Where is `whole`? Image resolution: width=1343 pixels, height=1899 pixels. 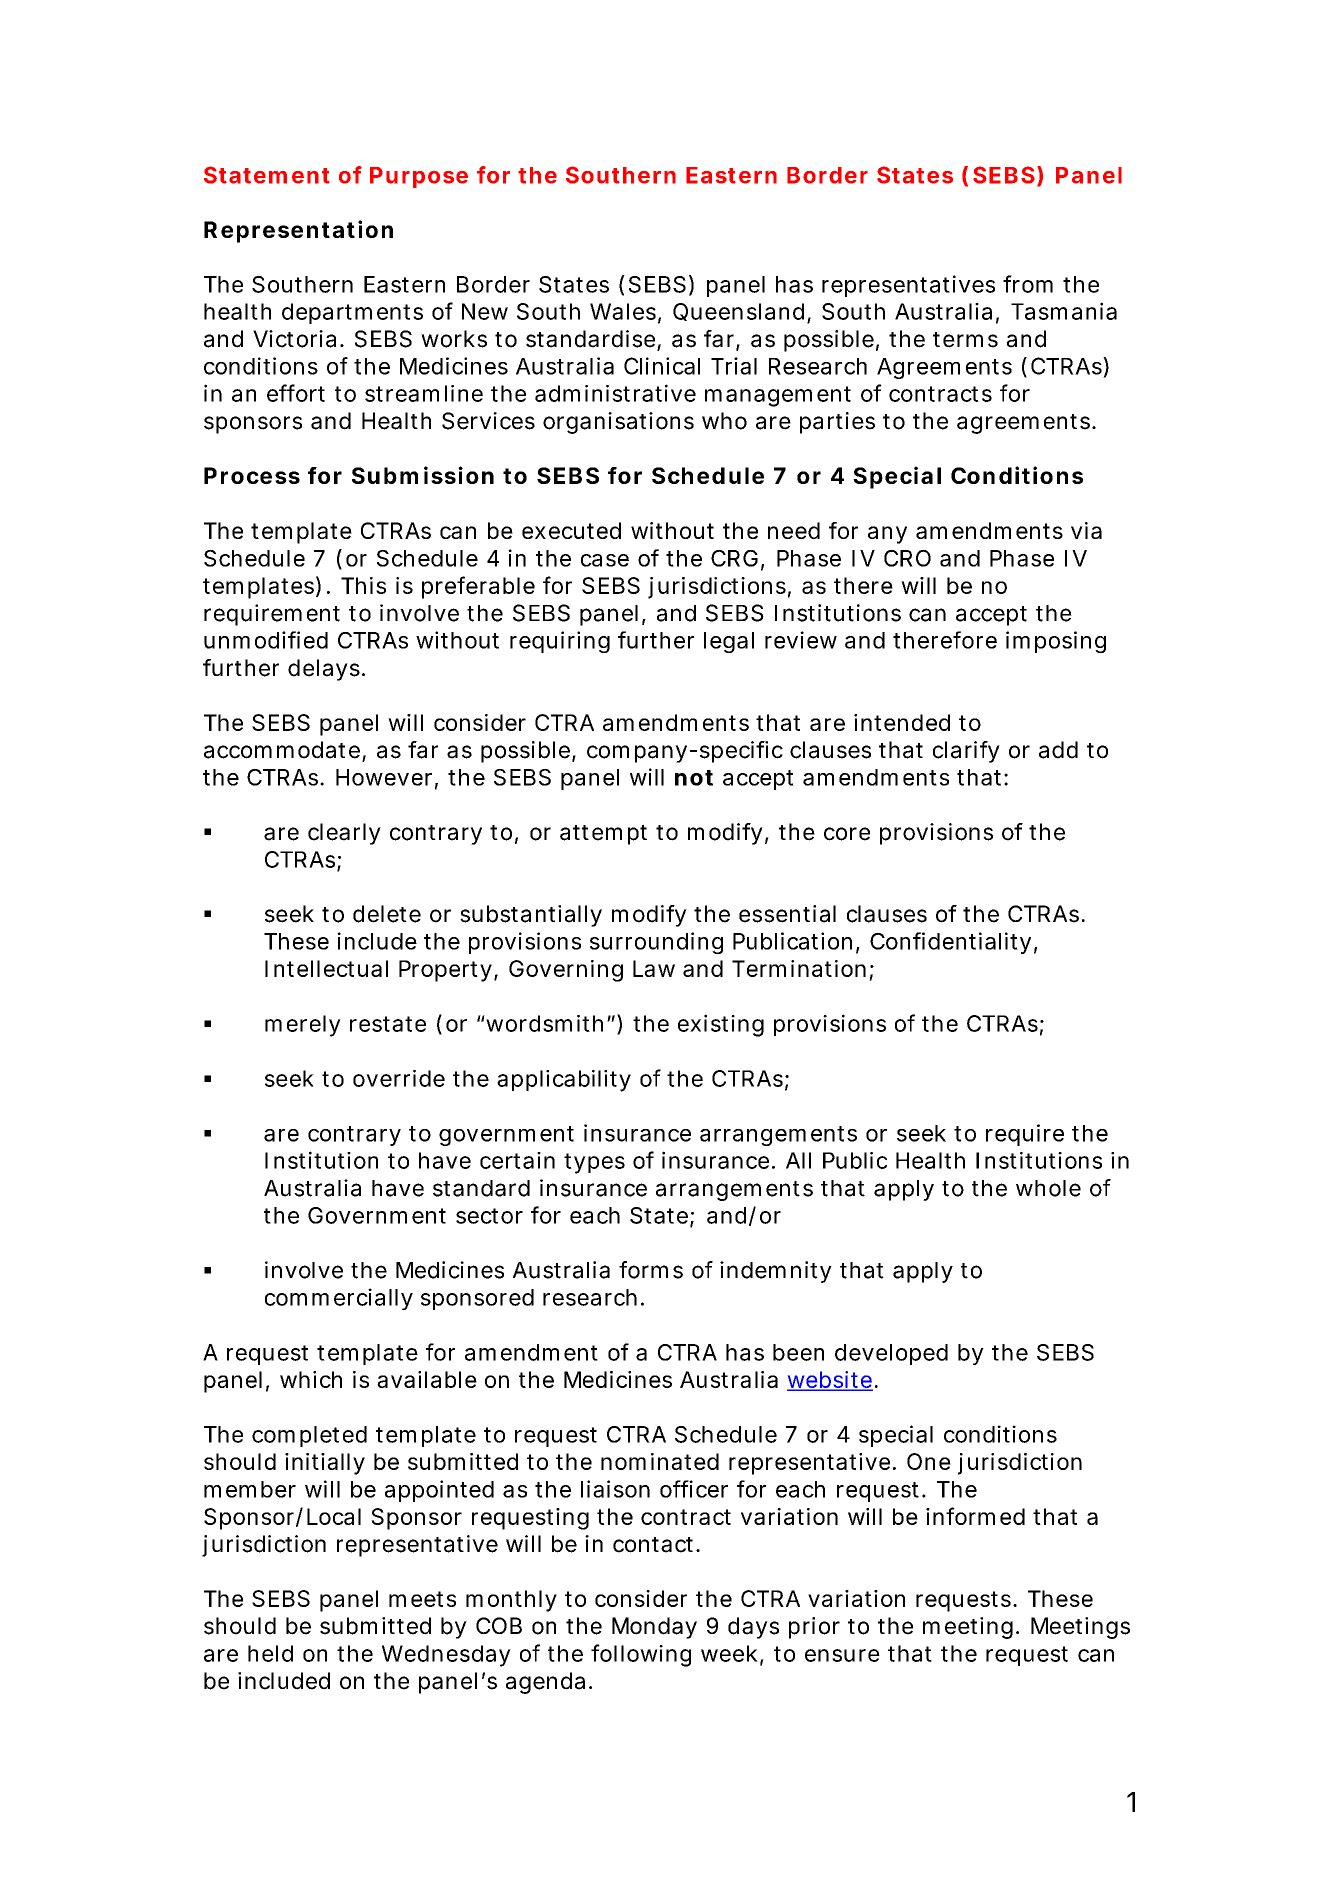
whole is located at coordinates (1048, 1188).
